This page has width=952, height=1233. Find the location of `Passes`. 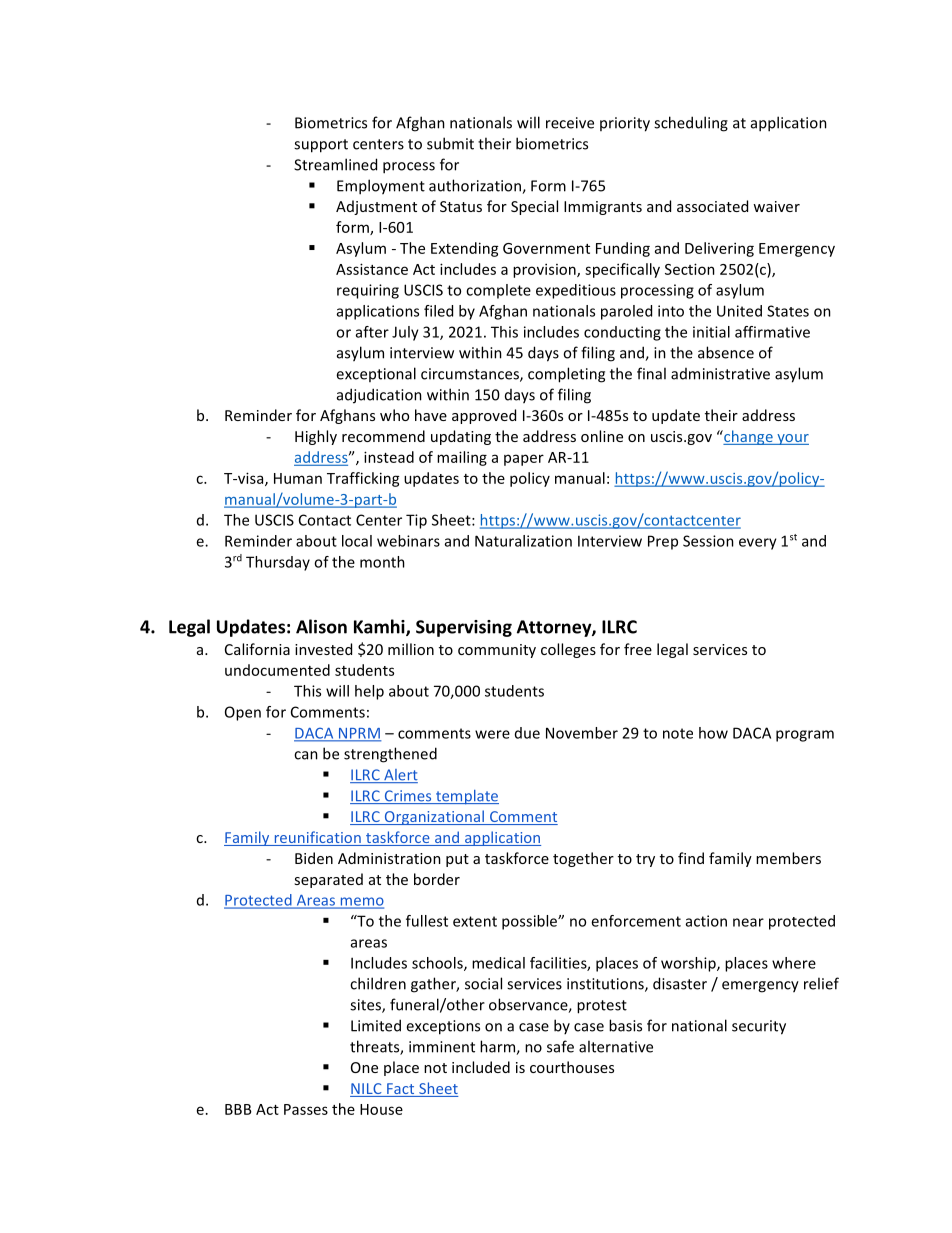

Passes is located at coordinates (306, 1109).
